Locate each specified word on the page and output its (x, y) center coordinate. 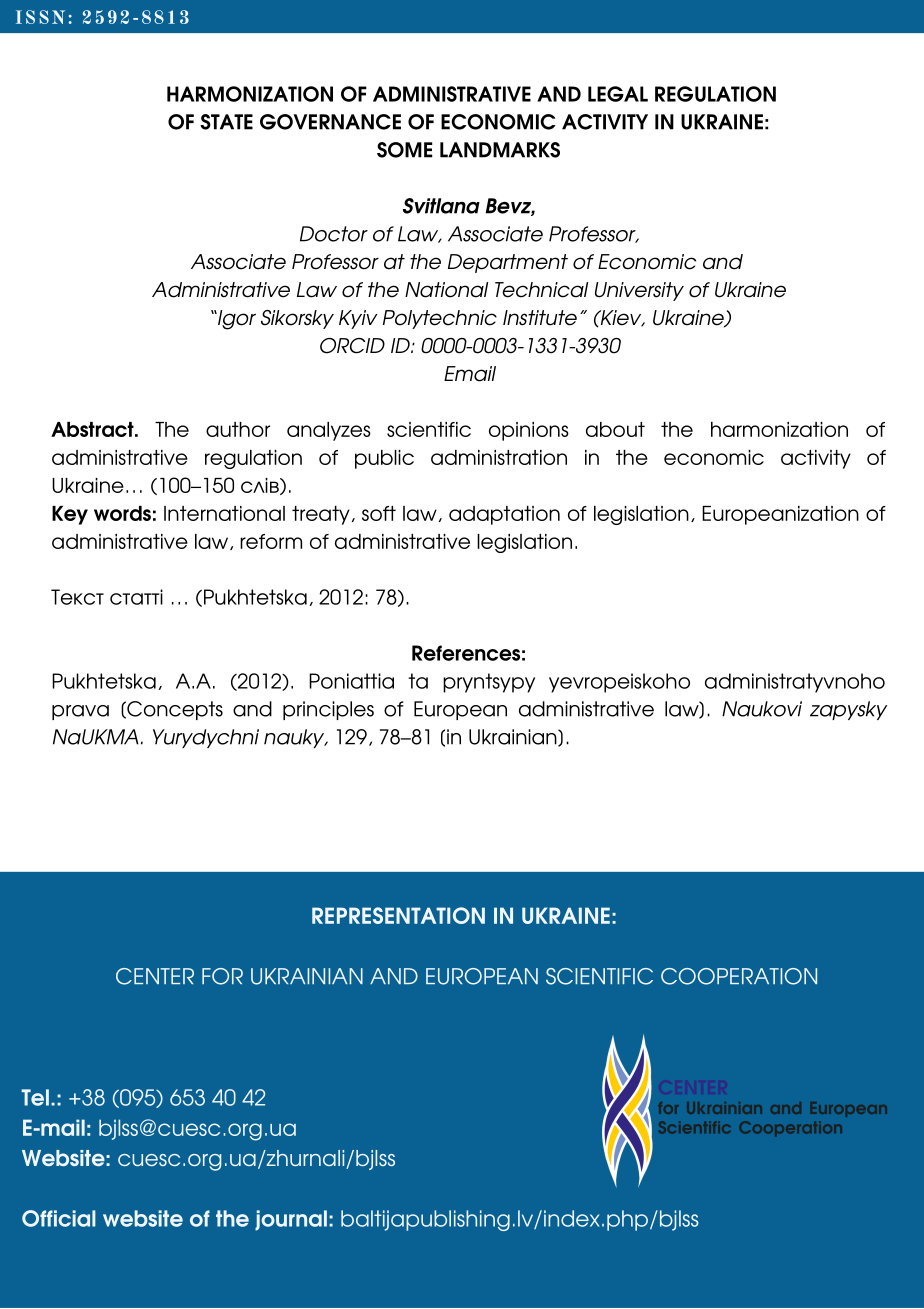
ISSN (40, 17)
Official (59, 1218)
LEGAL (618, 94)
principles (328, 710)
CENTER (155, 976)
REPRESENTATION (398, 915)
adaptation (504, 515)
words (122, 513)
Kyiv (358, 319)
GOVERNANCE (330, 122)
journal (291, 1220)
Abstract (93, 429)
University (639, 291)
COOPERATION (739, 976)
